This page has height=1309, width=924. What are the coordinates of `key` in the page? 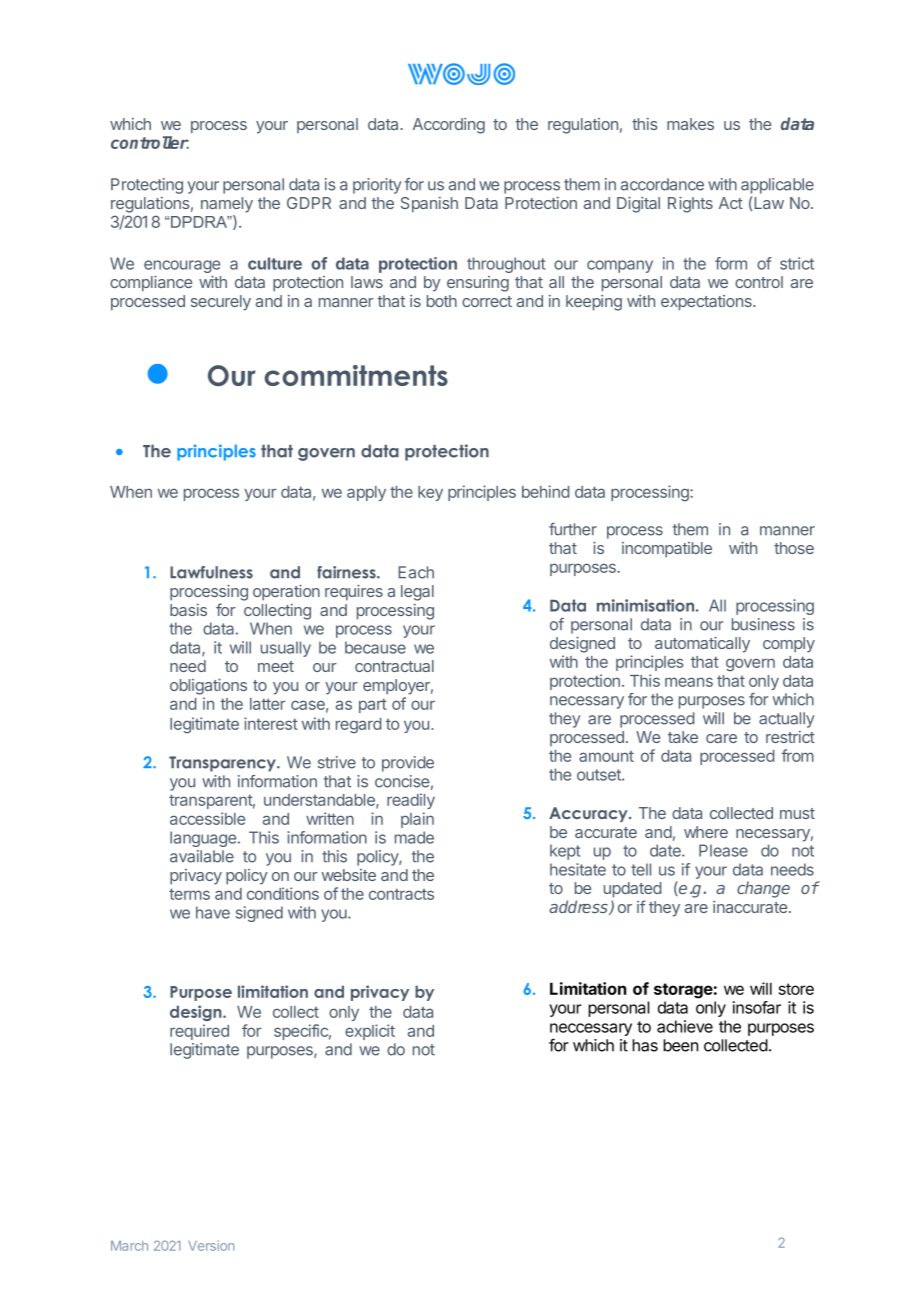 It's located at (430, 493).
